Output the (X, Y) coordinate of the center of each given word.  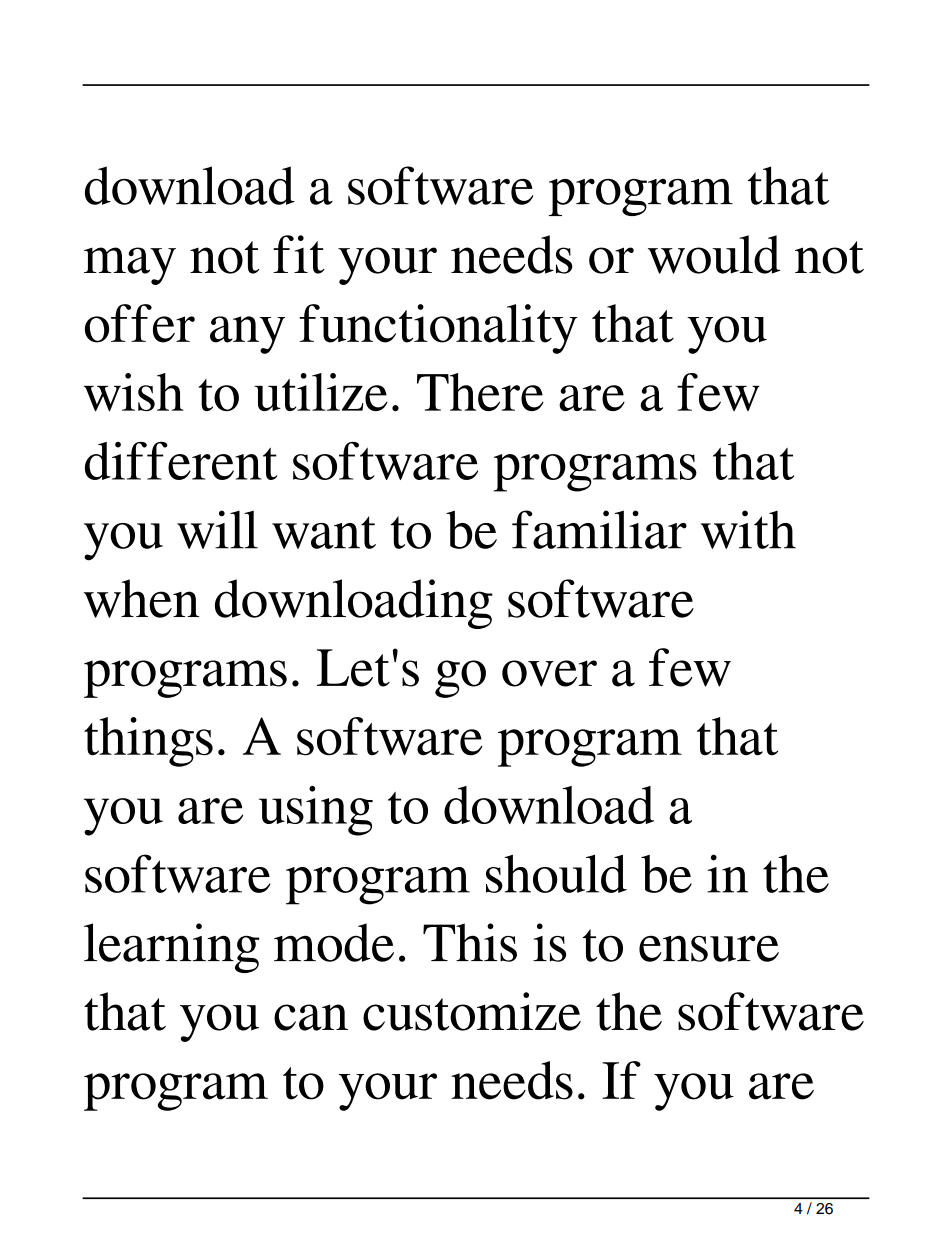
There (480, 392)
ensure (709, 948)
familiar (599, 529)
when (141, 598)
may (130, 266)
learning (172, 948)
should (556, 873)
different (181, 461)
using (316, 811)
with (748, 529)
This (470, 942)
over (549, 673)
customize (472, 1011)
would (714, 254)
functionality (438, 329)
